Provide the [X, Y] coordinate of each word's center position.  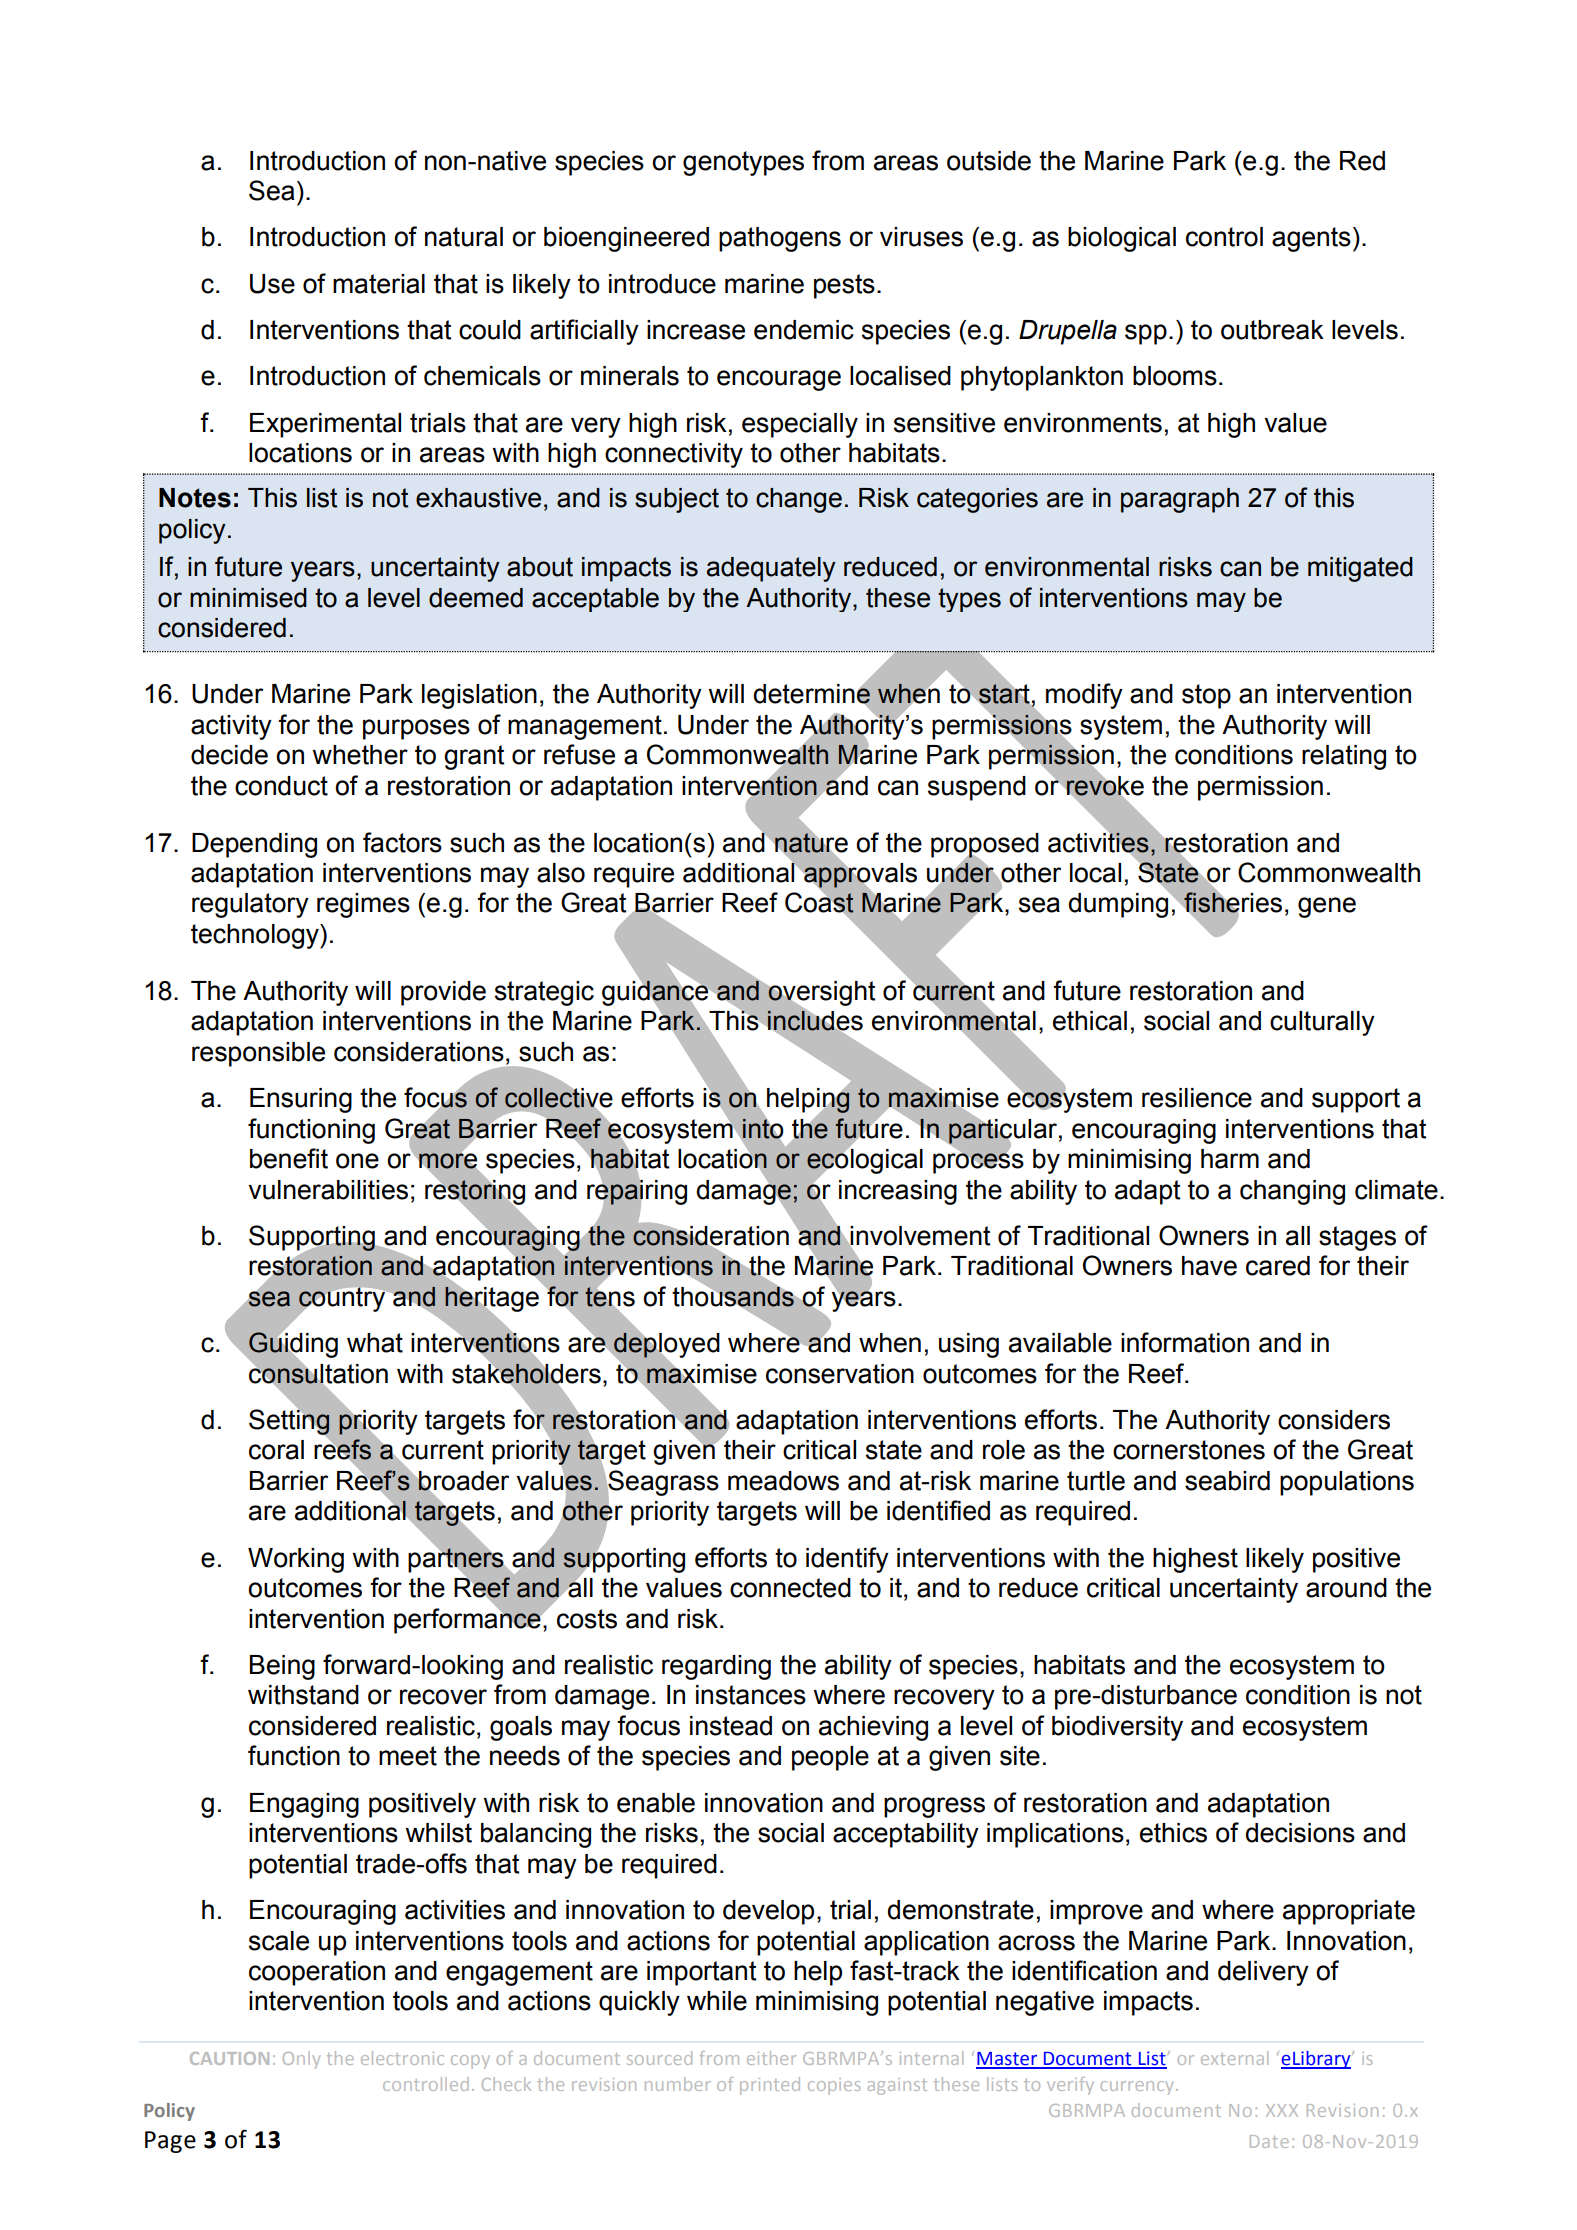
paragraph [1180, 500]
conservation [840, 1374]
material [379, 284]
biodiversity [1117, 1728]
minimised [248, 598]
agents [1311, 239]
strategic [544, 993]
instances [751, 1695]
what [375, 1343]
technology [256, 936]
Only [301, 2060]
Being [282, 1667]
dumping [1119, 904]
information [1185, 1342]
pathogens [780, 239]
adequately [771, 569]
